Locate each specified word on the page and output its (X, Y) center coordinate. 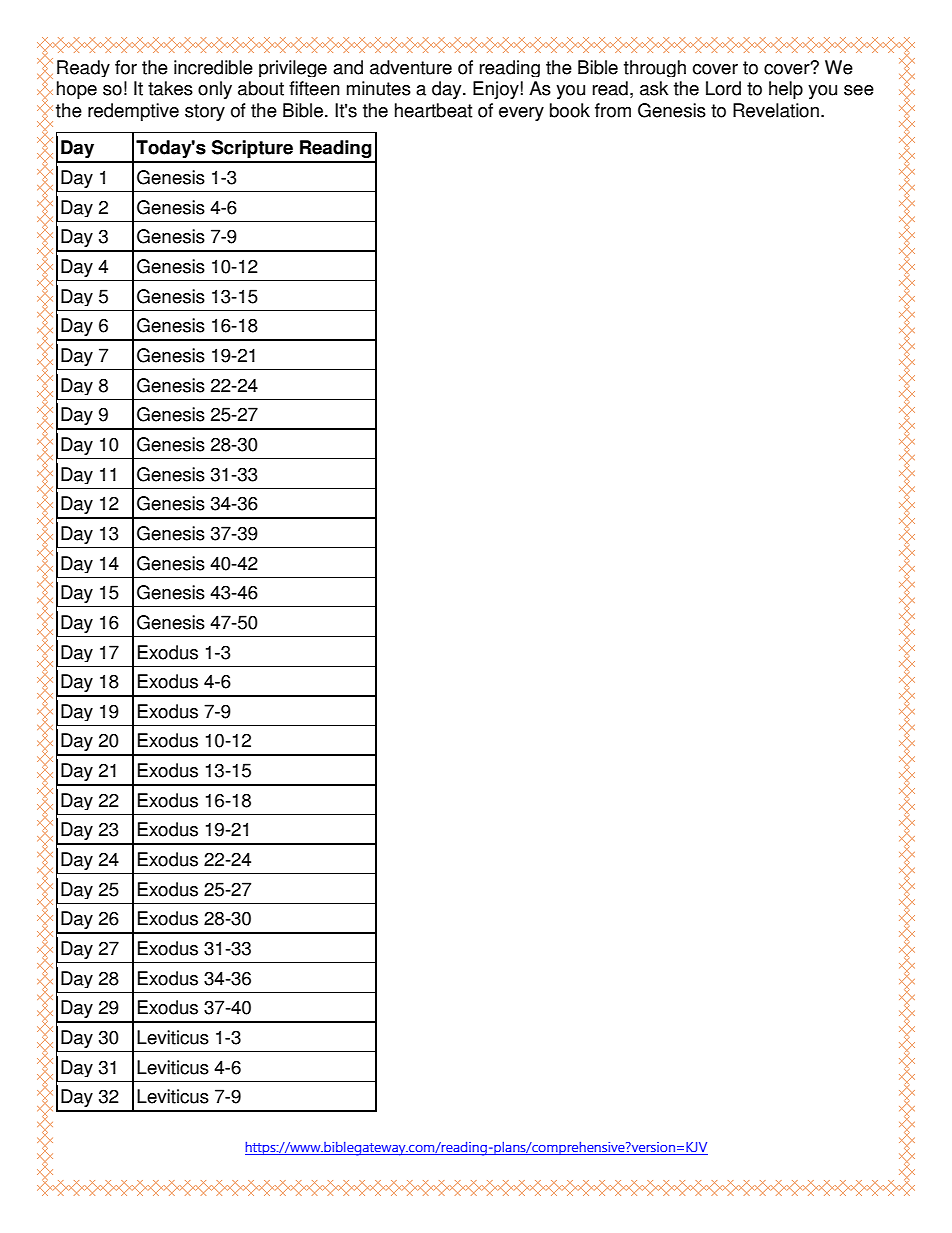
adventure (411, 67)
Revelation (776, 110)
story (205, 112)
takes (170, 88)
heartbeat (433, 110)
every (521, 114)
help (786, 90)
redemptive (133, 112)
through (655, 68)
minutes (379, 88)
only (215, 90)
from (613, 110)
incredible (213, 67)
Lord (723, 88)
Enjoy (496, 90)
